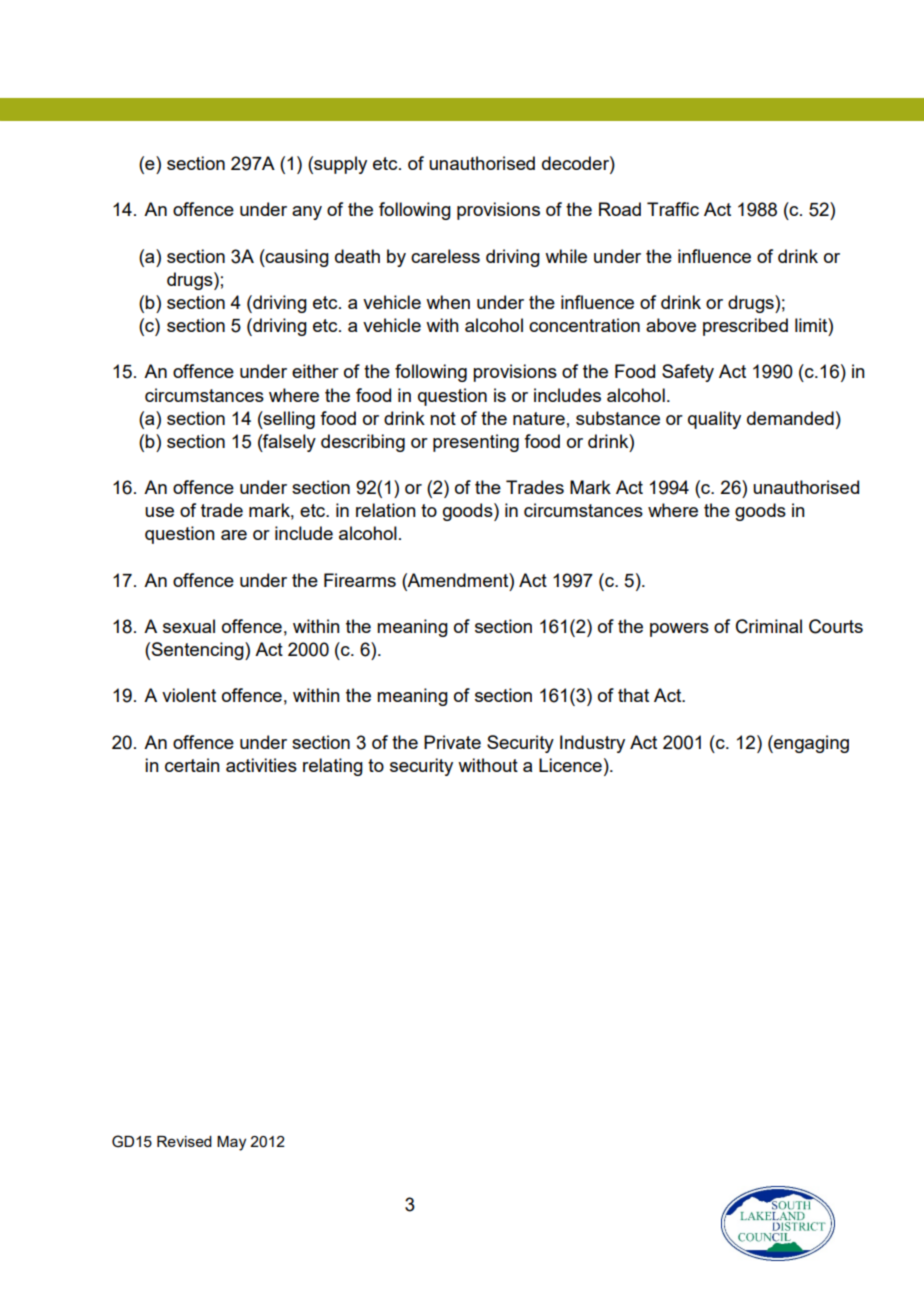 This document has height=1308, width=924. I want to click on May, so click(231, 1143).
